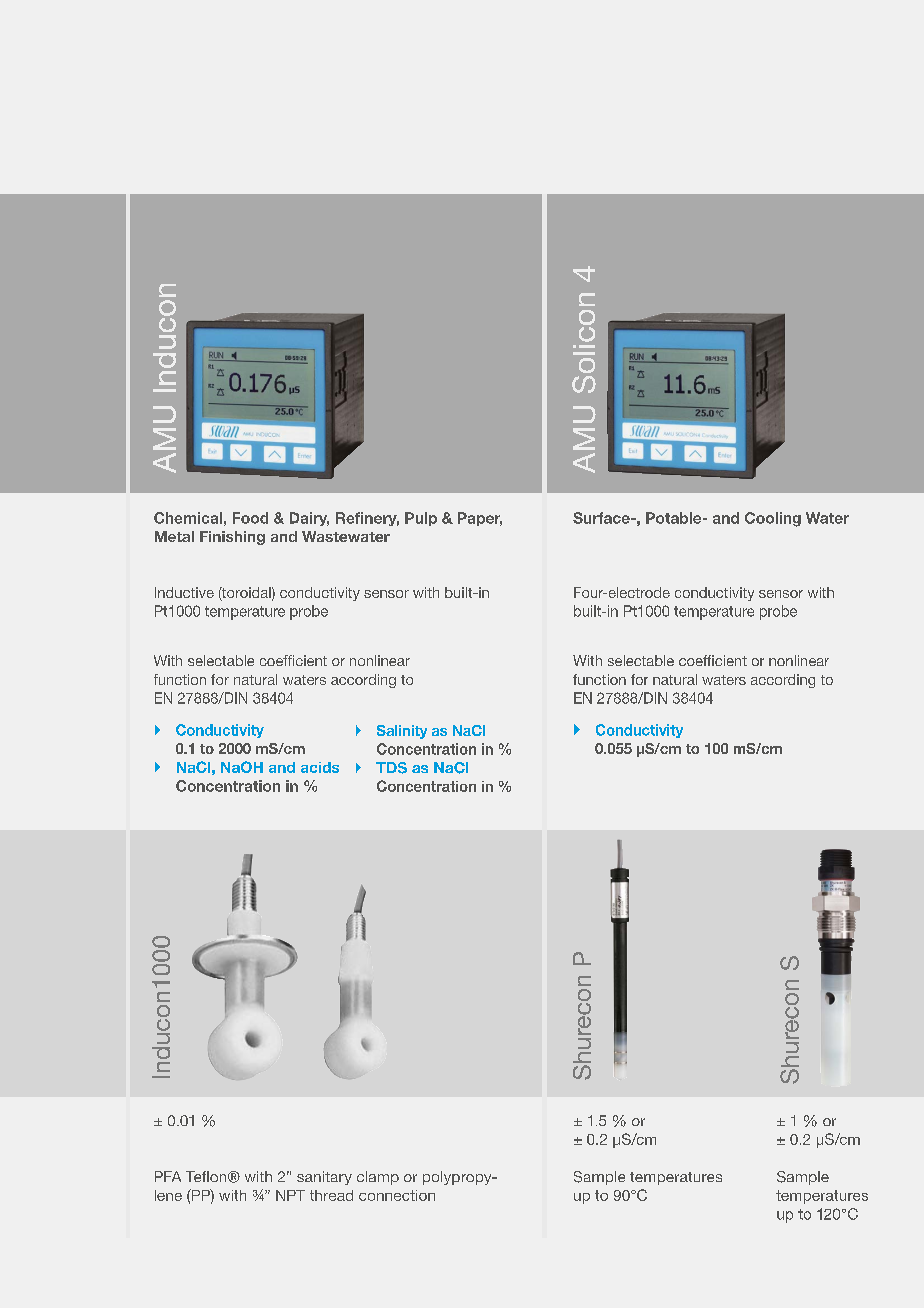 The width and height of the screenshot is (924, 1308). Describe the element at coordinates (184, 592) in the screenshot. I see `Inductive` at that location.
